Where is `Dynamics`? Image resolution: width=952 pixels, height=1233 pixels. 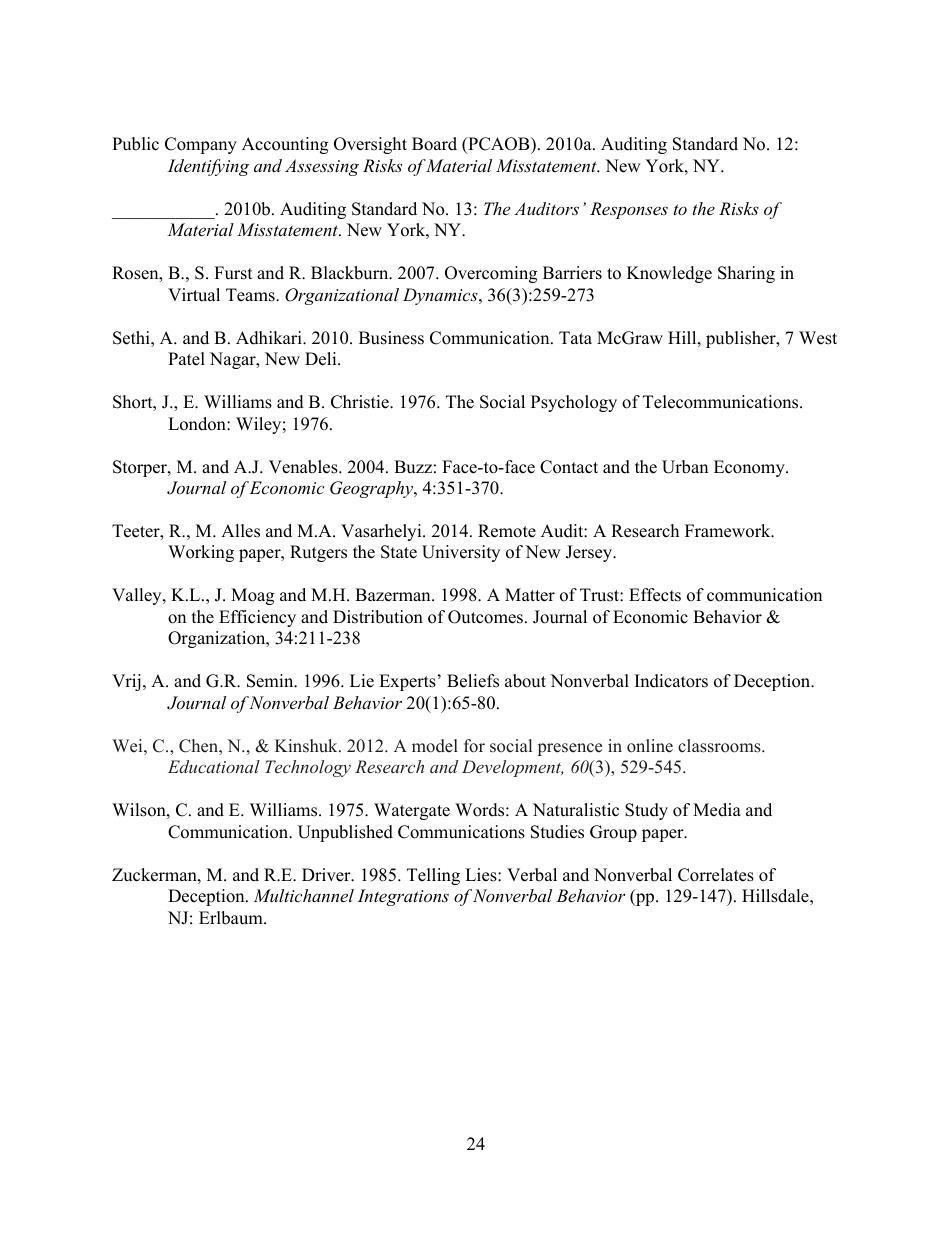 Dynamics is located at coordinates (441, 296).
